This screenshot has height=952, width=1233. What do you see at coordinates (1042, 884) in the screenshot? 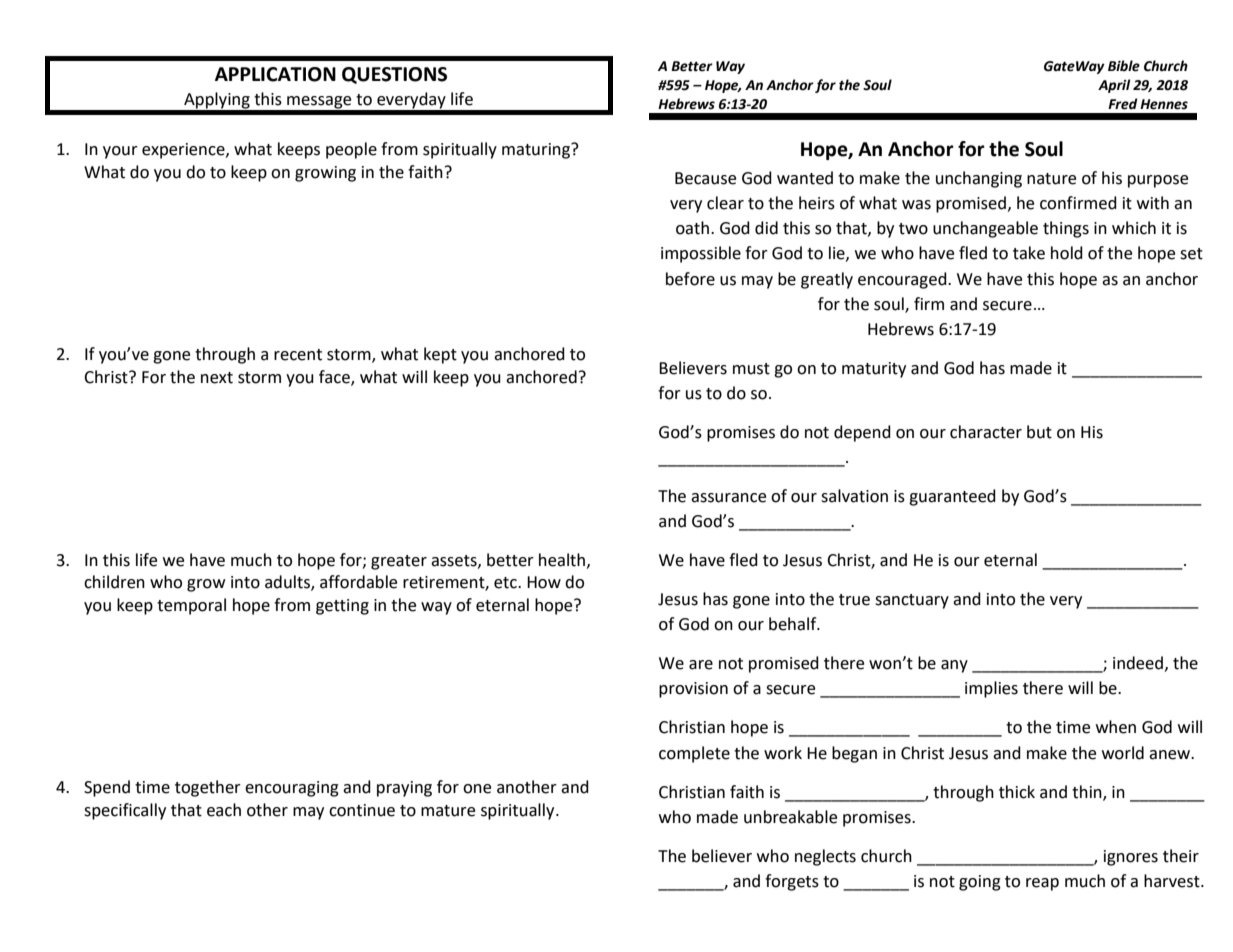
I see `reap` at bounding box center [1042, 884].
